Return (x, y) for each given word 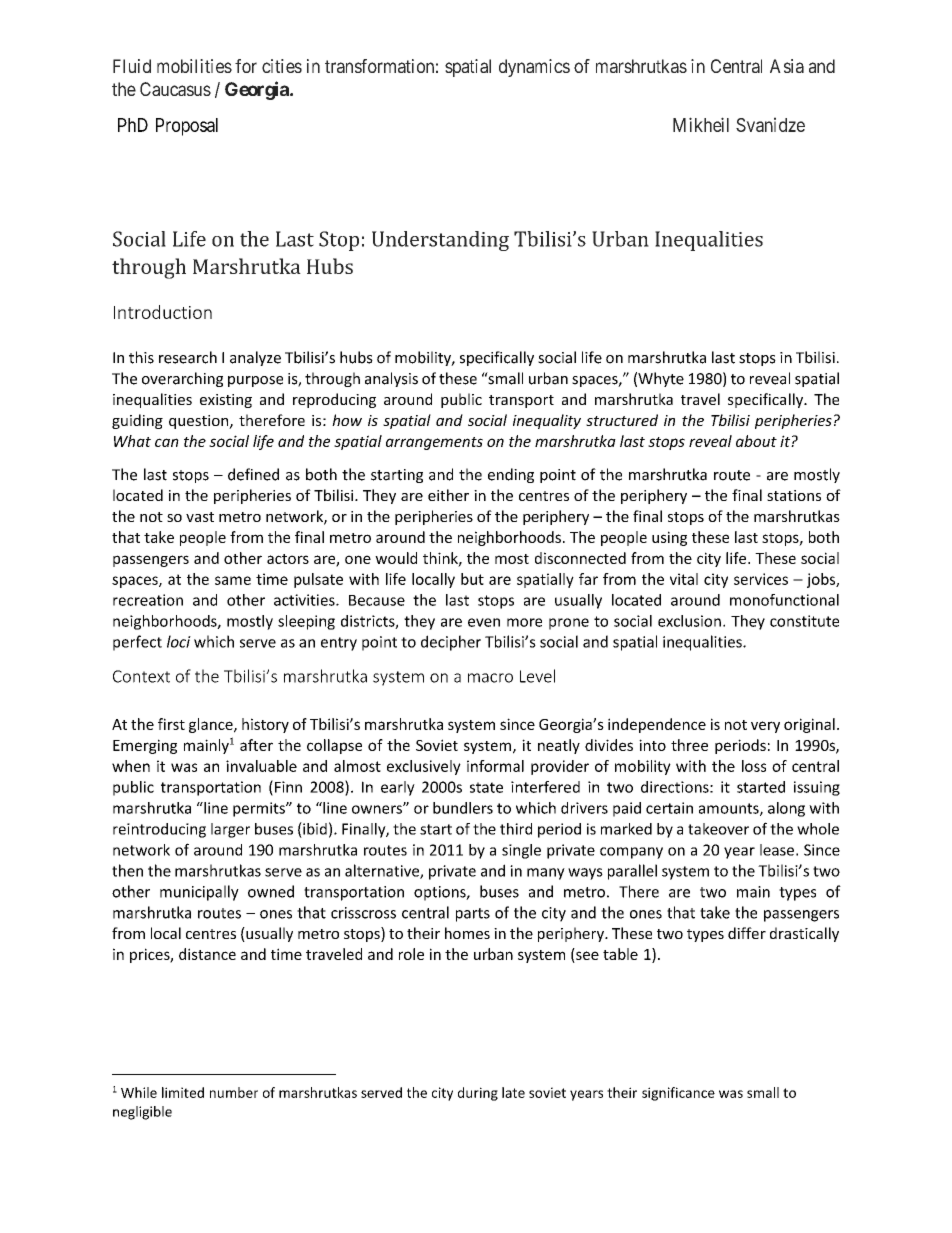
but (472, 579)
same (233, 580)
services (761, 579)
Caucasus (175, 89)
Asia (787, 66)
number (234, 1092)
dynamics (534, 68)
